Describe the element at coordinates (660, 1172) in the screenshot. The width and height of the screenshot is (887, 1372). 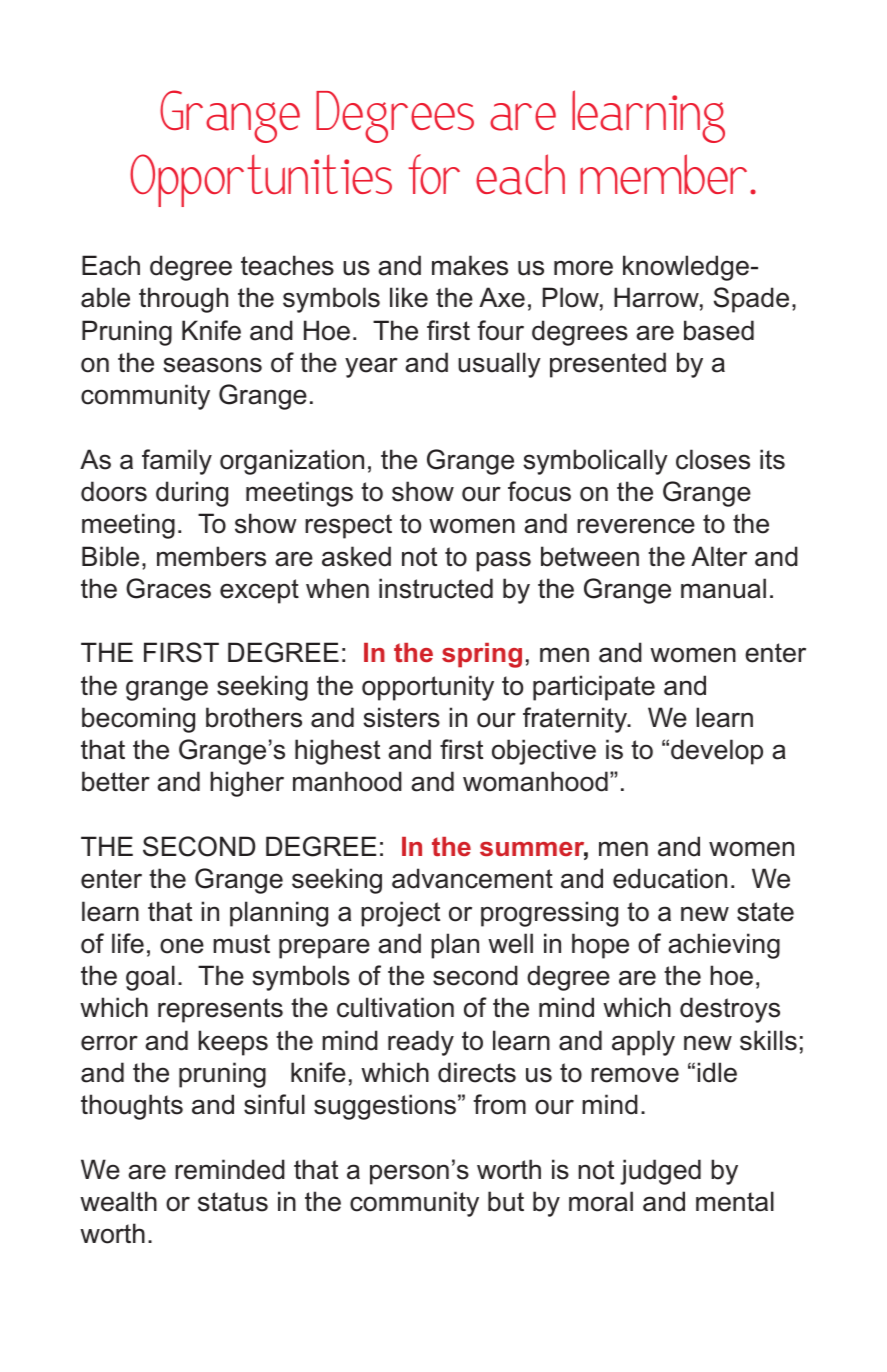
I see `judged` at that location.
